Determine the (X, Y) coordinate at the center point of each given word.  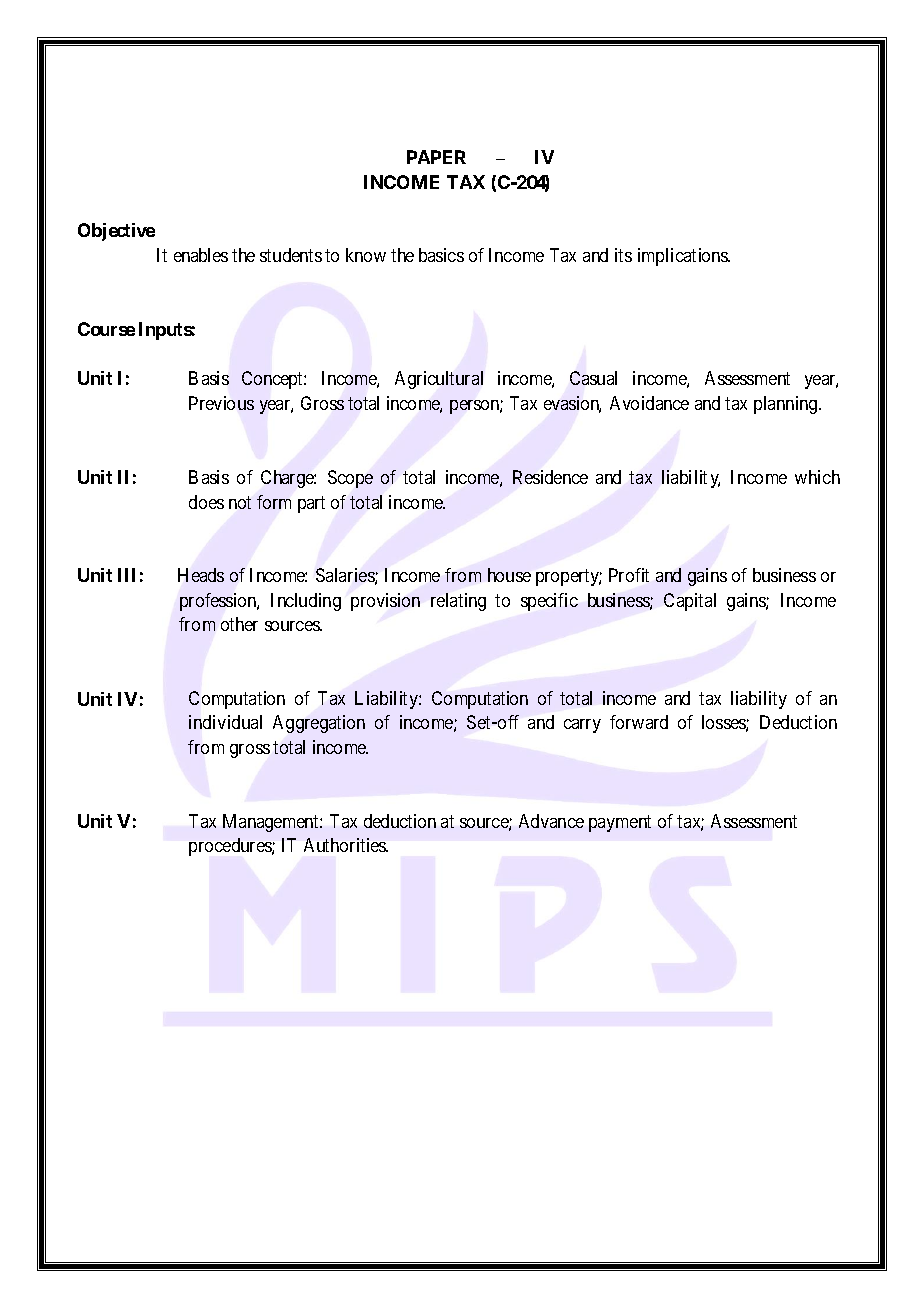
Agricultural (439, 380)
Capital (690, 602)
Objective (116, 232)
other (239, 624)
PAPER (436, 157)
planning (787, 405)
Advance (551, 821)
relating (458, 602)
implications (683, 257)
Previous (221, 403)
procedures (231, 847)
